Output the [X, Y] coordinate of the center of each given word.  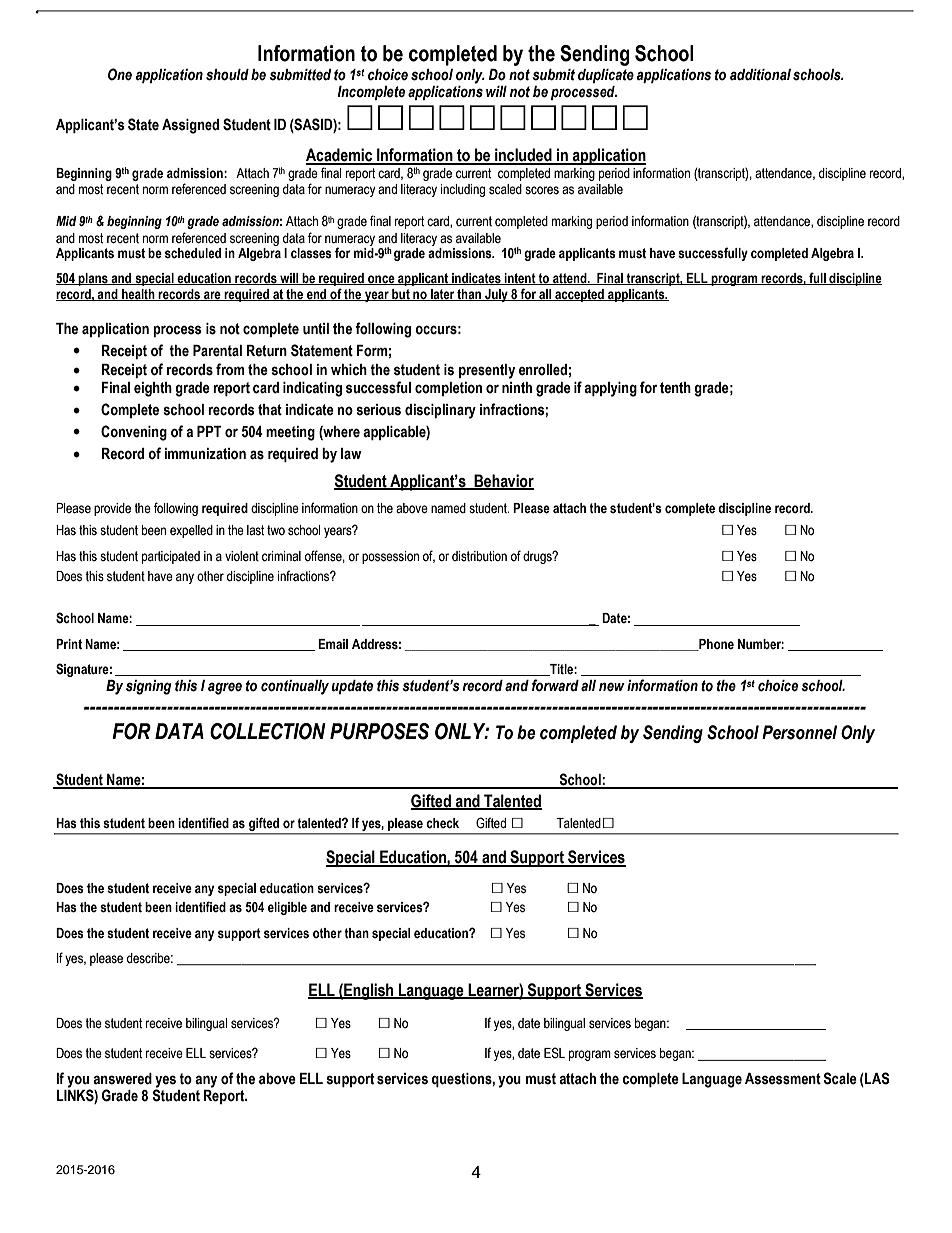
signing [149, 687]
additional [760, 75]
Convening [134, 433]
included [523, 156]
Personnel [799, 732]
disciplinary [440, 411]
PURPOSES [379, 731]
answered [122, 1079]
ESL [554, 1053]
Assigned [190, 126]
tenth [675, 388]
